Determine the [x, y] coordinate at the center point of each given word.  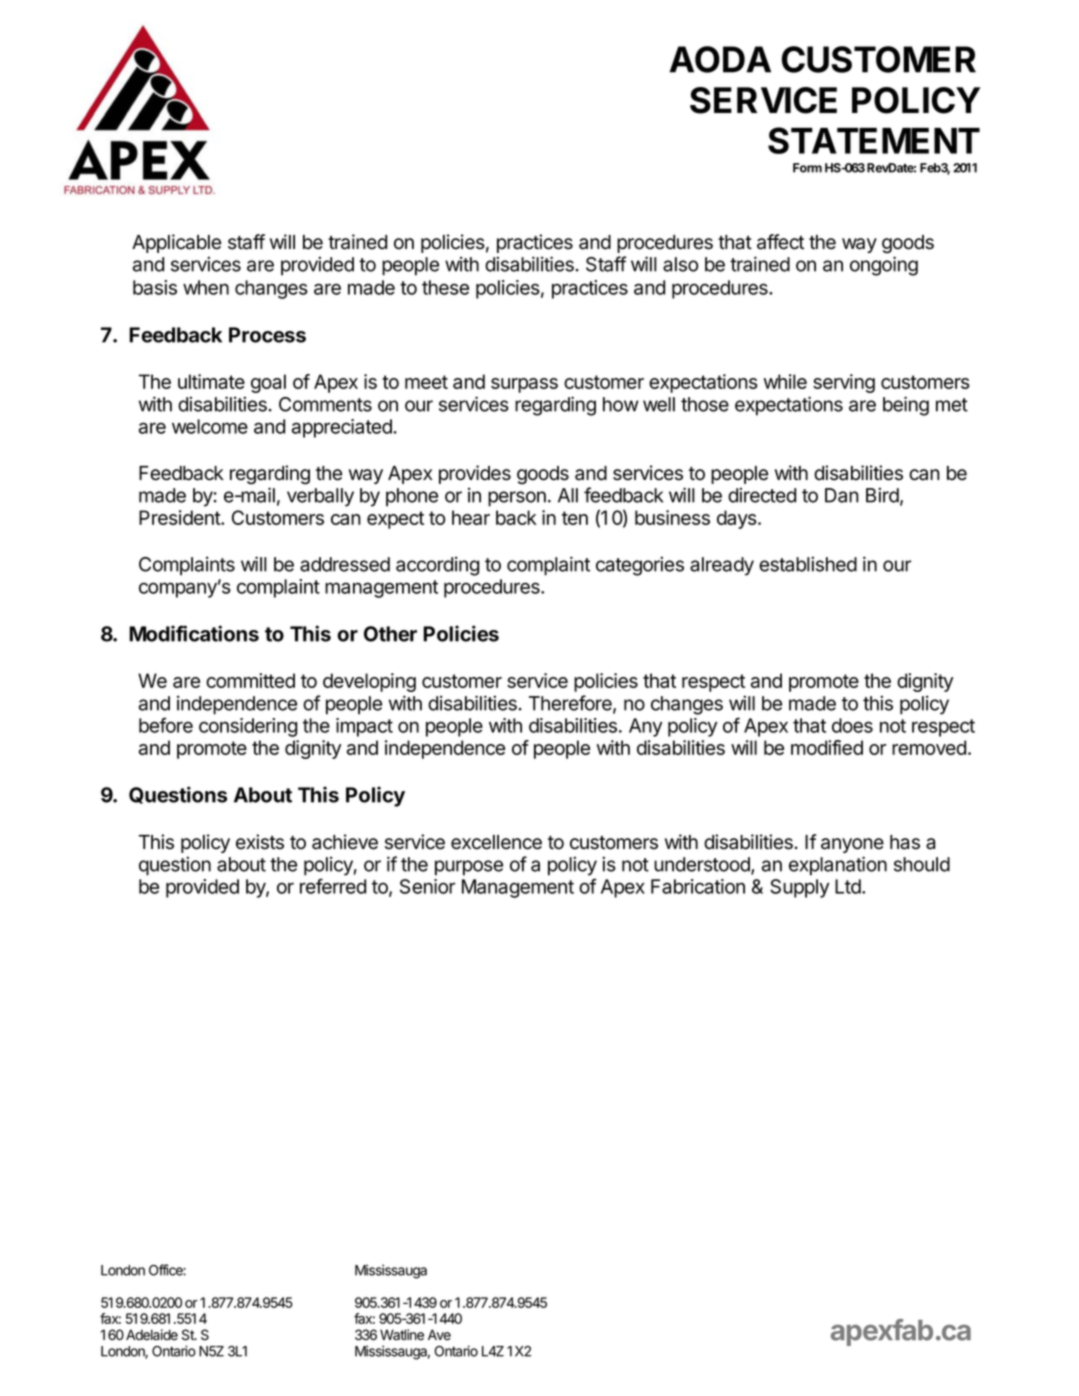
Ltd [849, 886]
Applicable [176, 243]
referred [333, 886]
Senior [427, 886]
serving [844, 383]
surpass [524, 385]
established [808, 564]
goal [268, 383]
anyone [852, 845]
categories [640, 566]
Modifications [194, 633]
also [680, 264]
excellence [496, 842]
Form [807, 168]
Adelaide [152, 1335]
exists [260, 842]
